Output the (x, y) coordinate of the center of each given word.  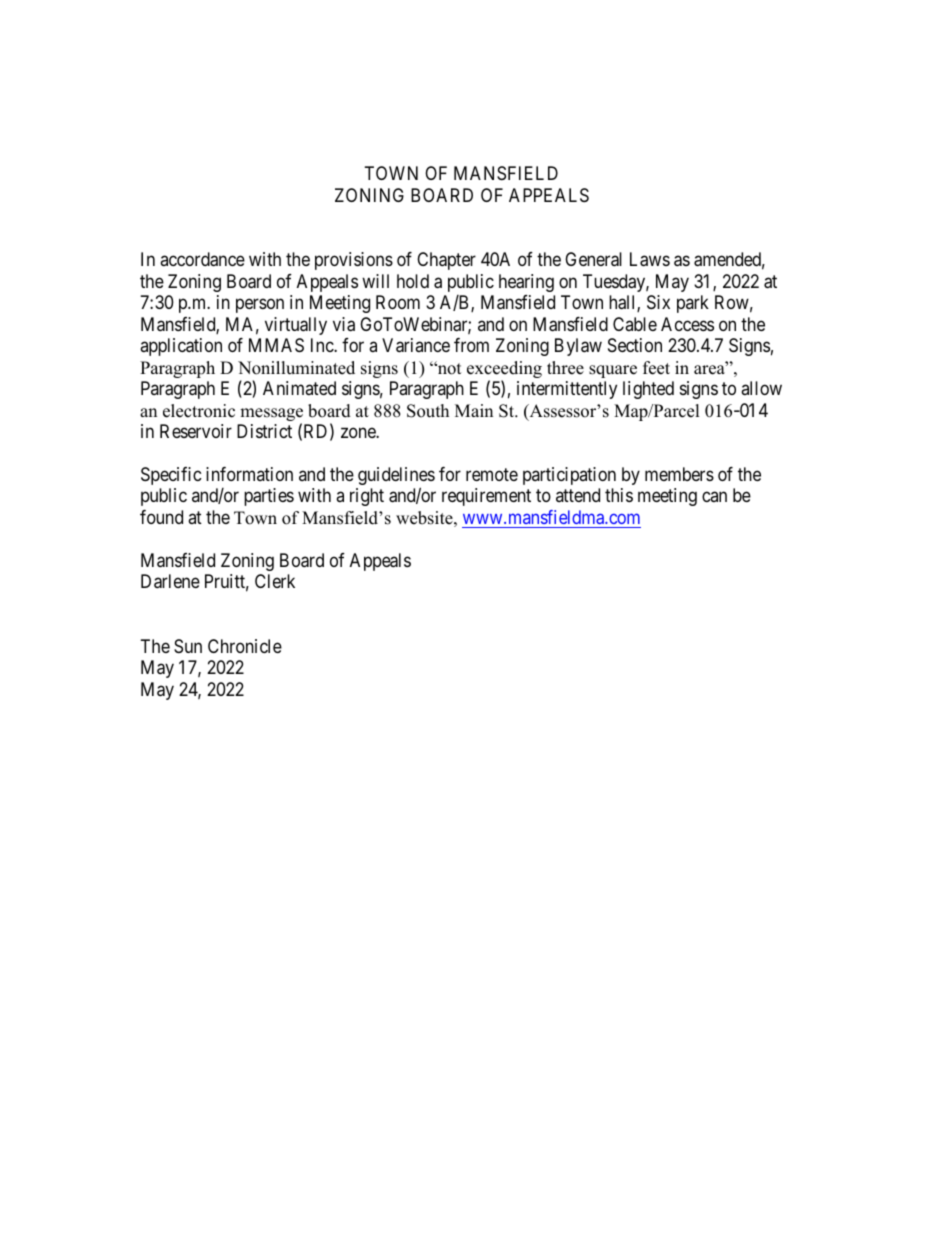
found (161, 517)
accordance (202, 259)
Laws (650, 259)
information (249, 474)
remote (492, 474)
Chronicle (245, 646)
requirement (486, 497)
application (181, 347)
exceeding (504, 371)
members (679, 474)
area (710, 369)
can (714, 497)
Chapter (446, 261)
